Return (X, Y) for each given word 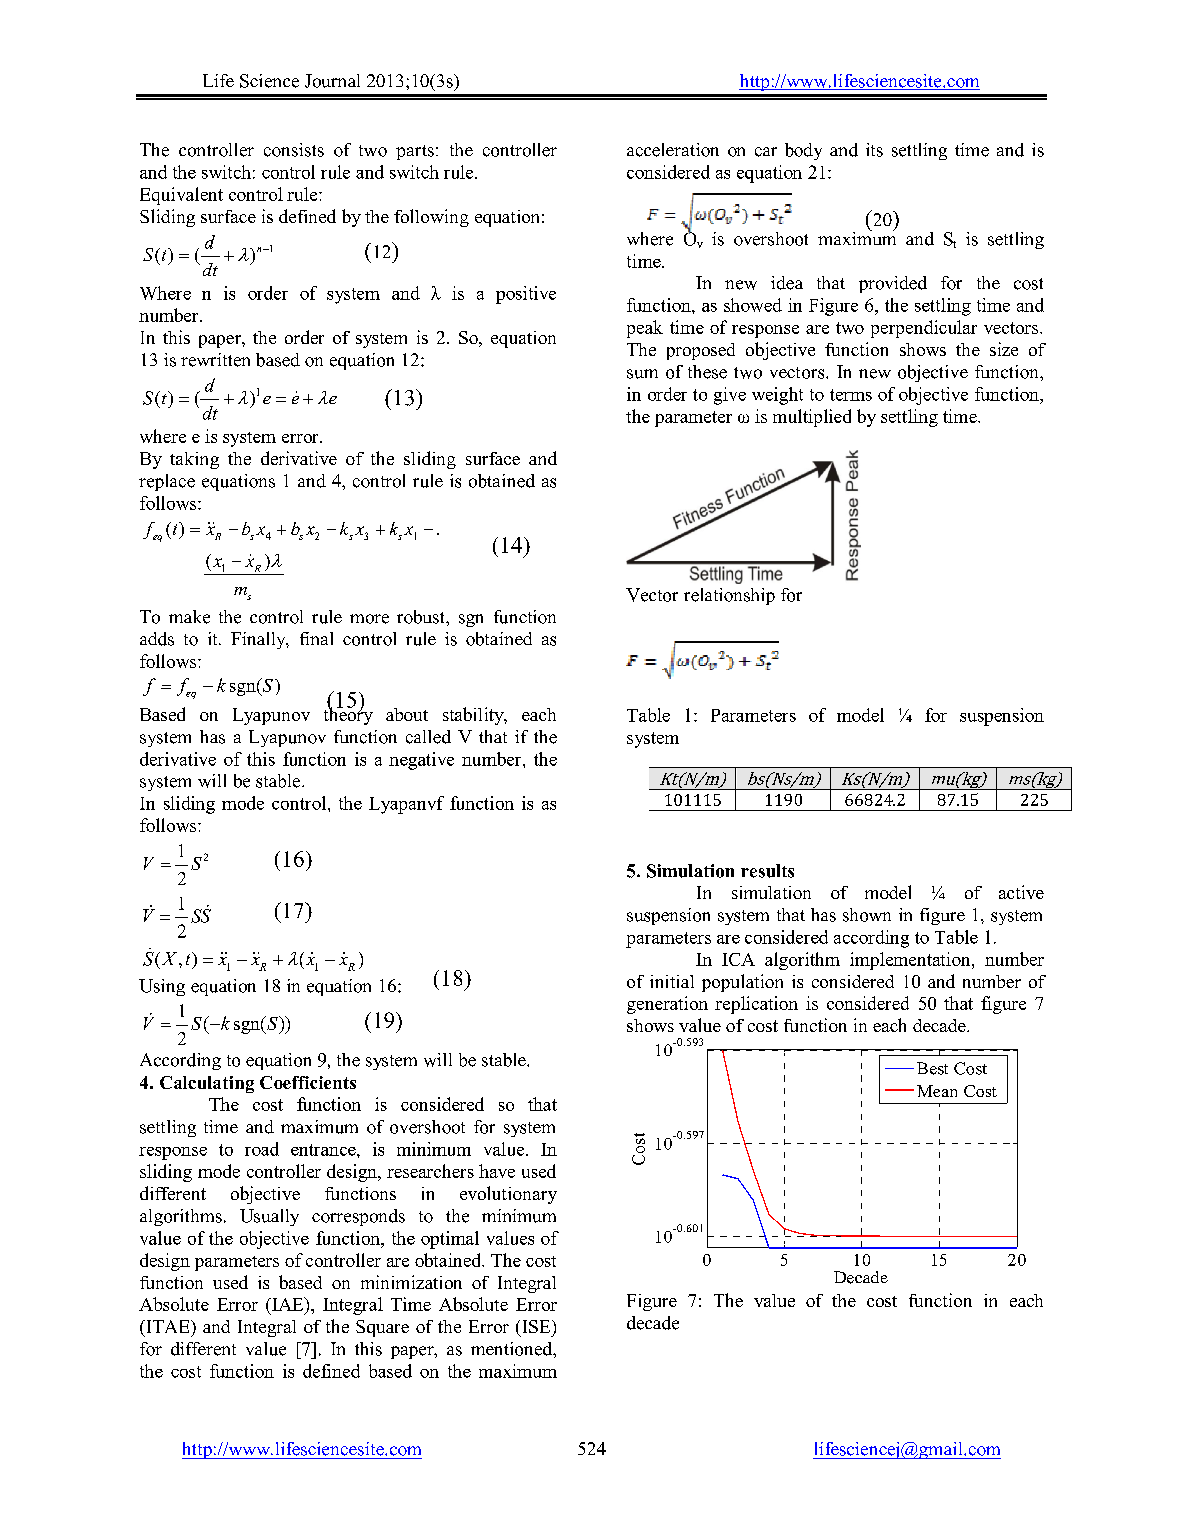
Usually (269, 1217)
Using (162, 987)
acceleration (673, 150)
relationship (729, 596)
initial (672, 981)
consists (294, 150)
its (874, 150)
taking (194, 460)
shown (867, 915)
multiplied (812, 418)
